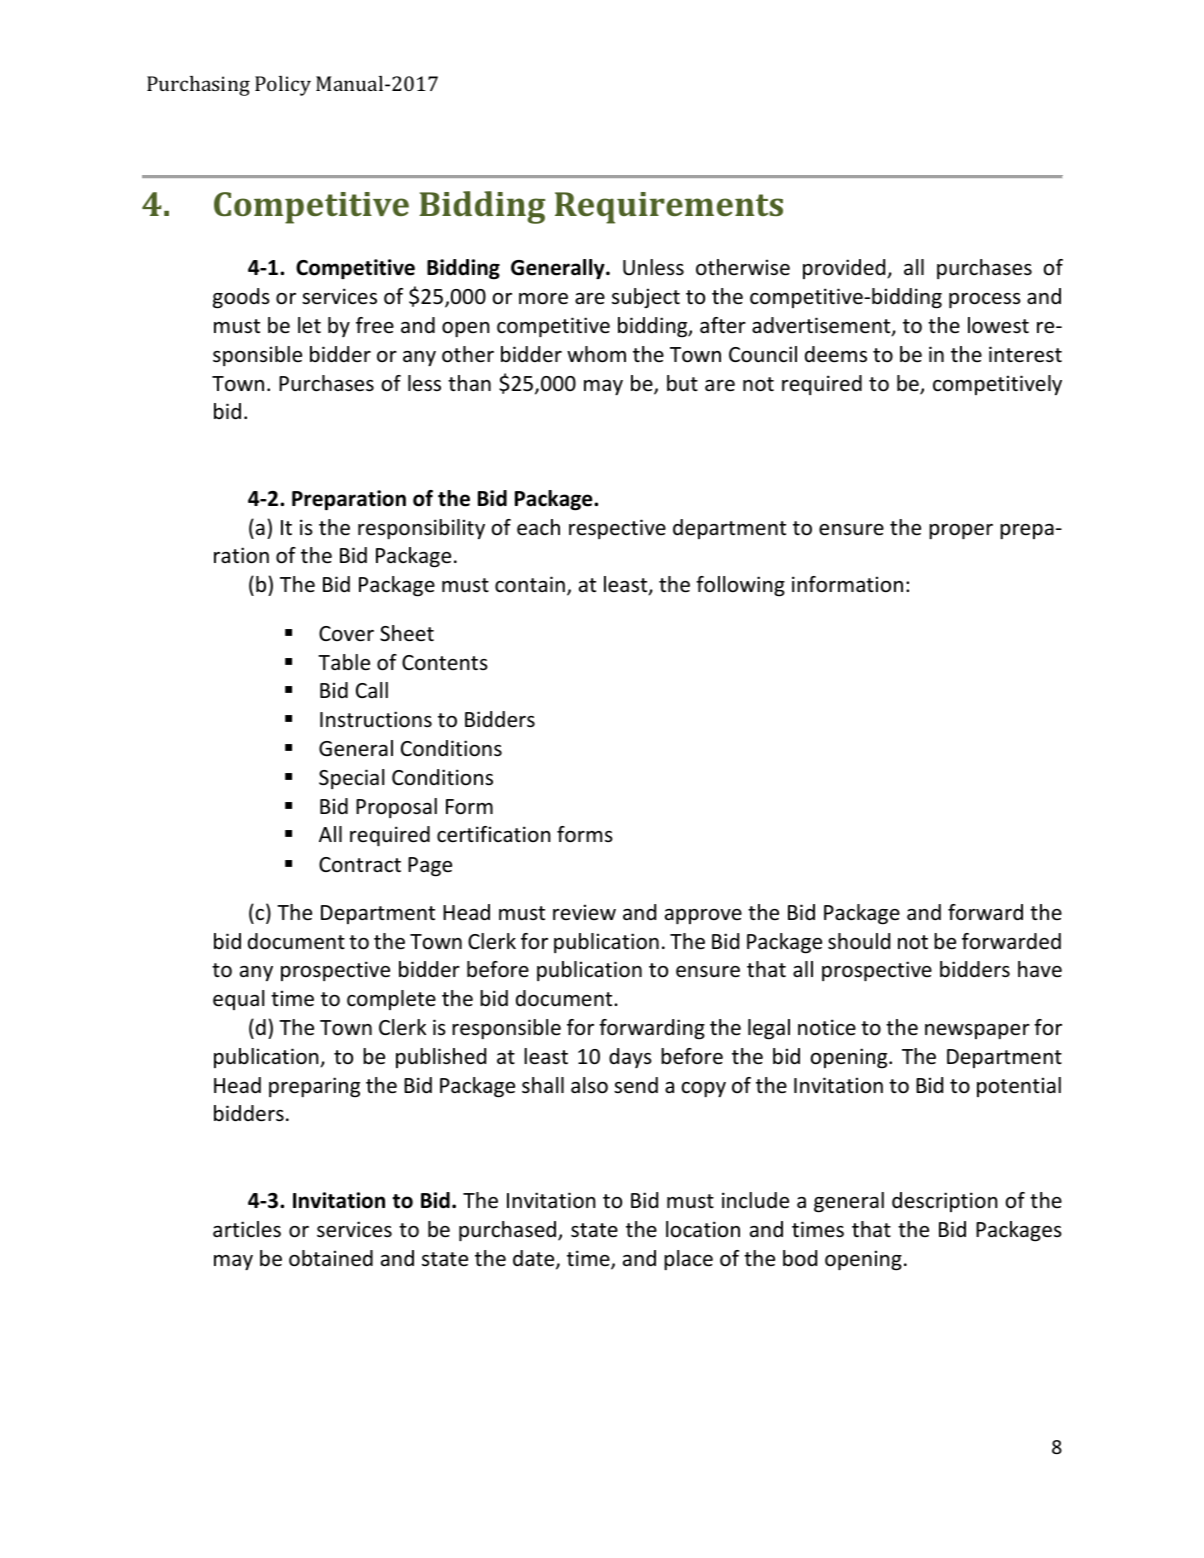  Describe the element at coordinates (241, 298) in the document. I see `goods` at that location.
